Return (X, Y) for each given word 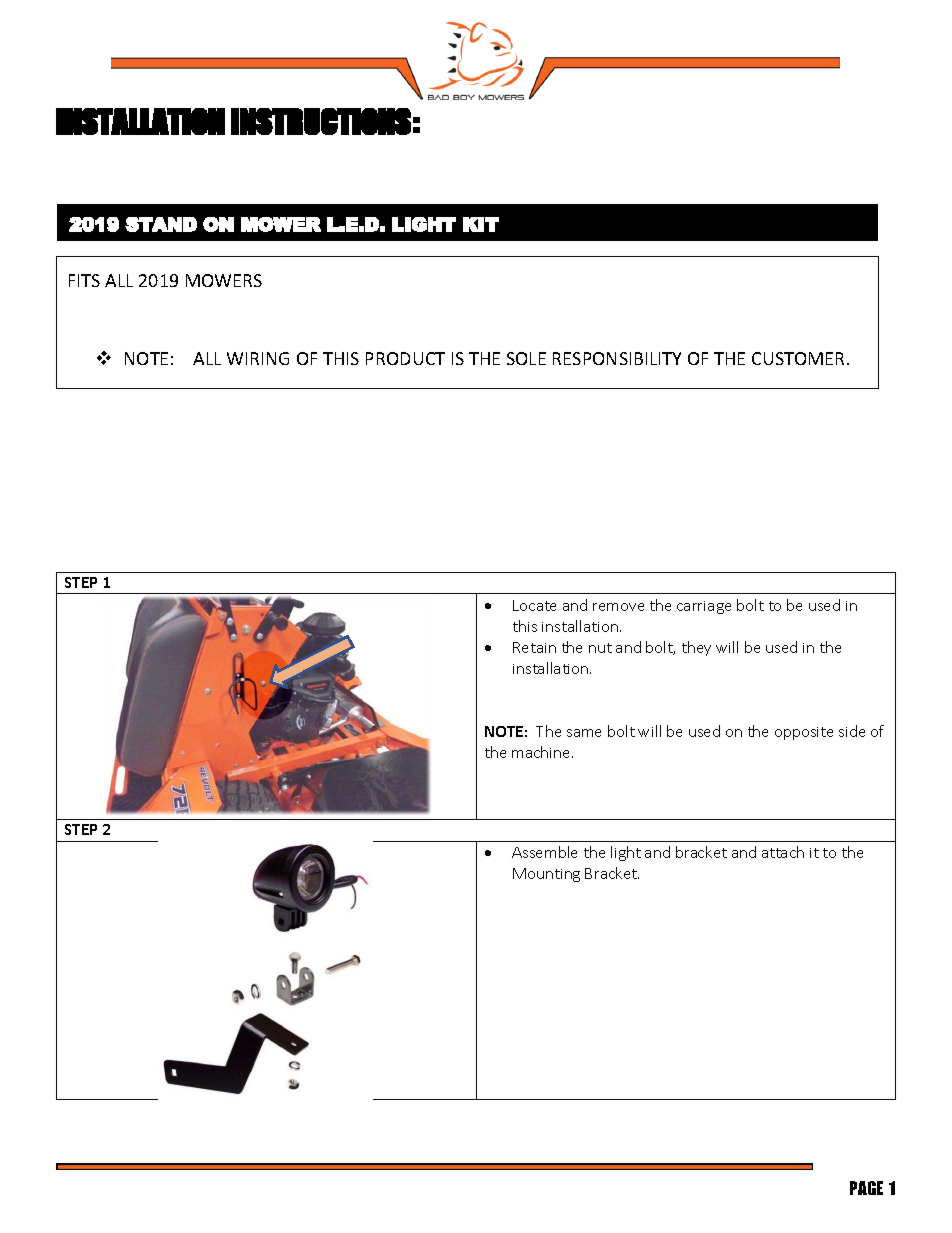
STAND (161, 224)
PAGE (866, 1188)
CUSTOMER (798, 358)
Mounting (546, 875)
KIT (481, 224)
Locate (534, 605)
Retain (534, 647)
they (696, 648)
